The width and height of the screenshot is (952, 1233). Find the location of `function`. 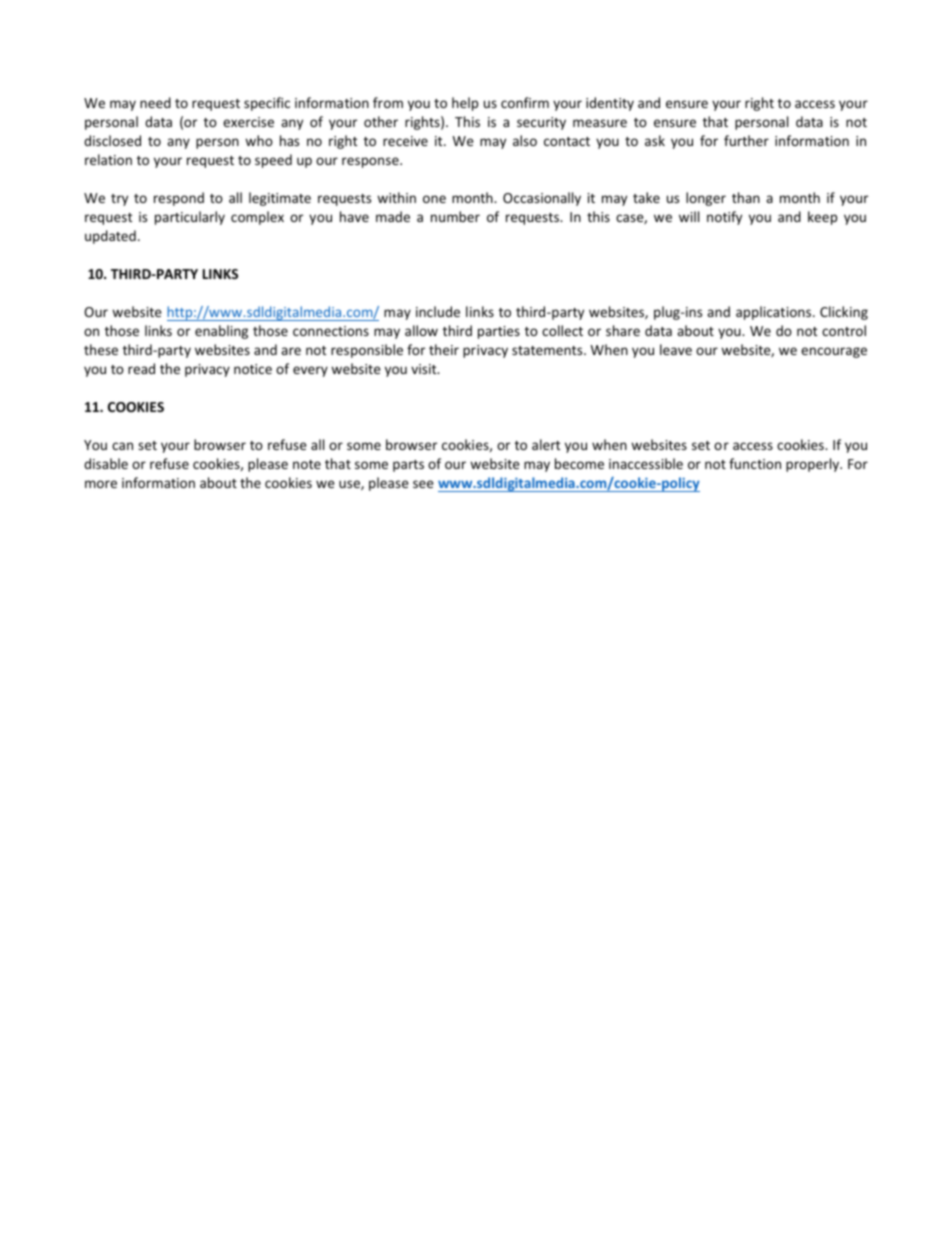

function is located at coordinates (755, 463).
